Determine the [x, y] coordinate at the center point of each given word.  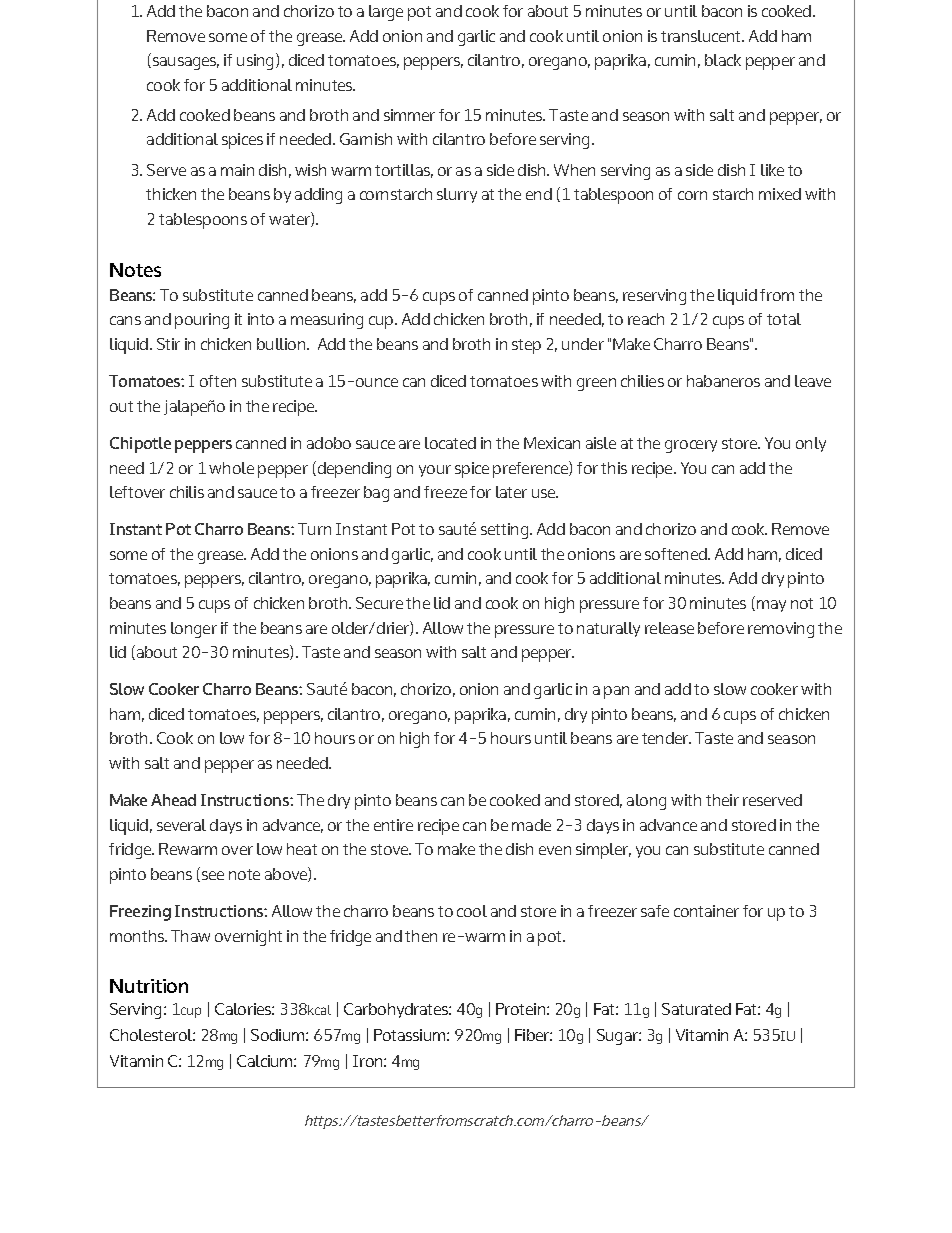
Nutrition [149, 986]
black [723, 60]
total [784, 319]
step [526, 346]
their [722, 800]
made [531, 825]
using [257, 61]
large [386, 13]
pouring [202, 321]
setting [506, 531]
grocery [691, 446]
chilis [187, 492]
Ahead [173, 800]
